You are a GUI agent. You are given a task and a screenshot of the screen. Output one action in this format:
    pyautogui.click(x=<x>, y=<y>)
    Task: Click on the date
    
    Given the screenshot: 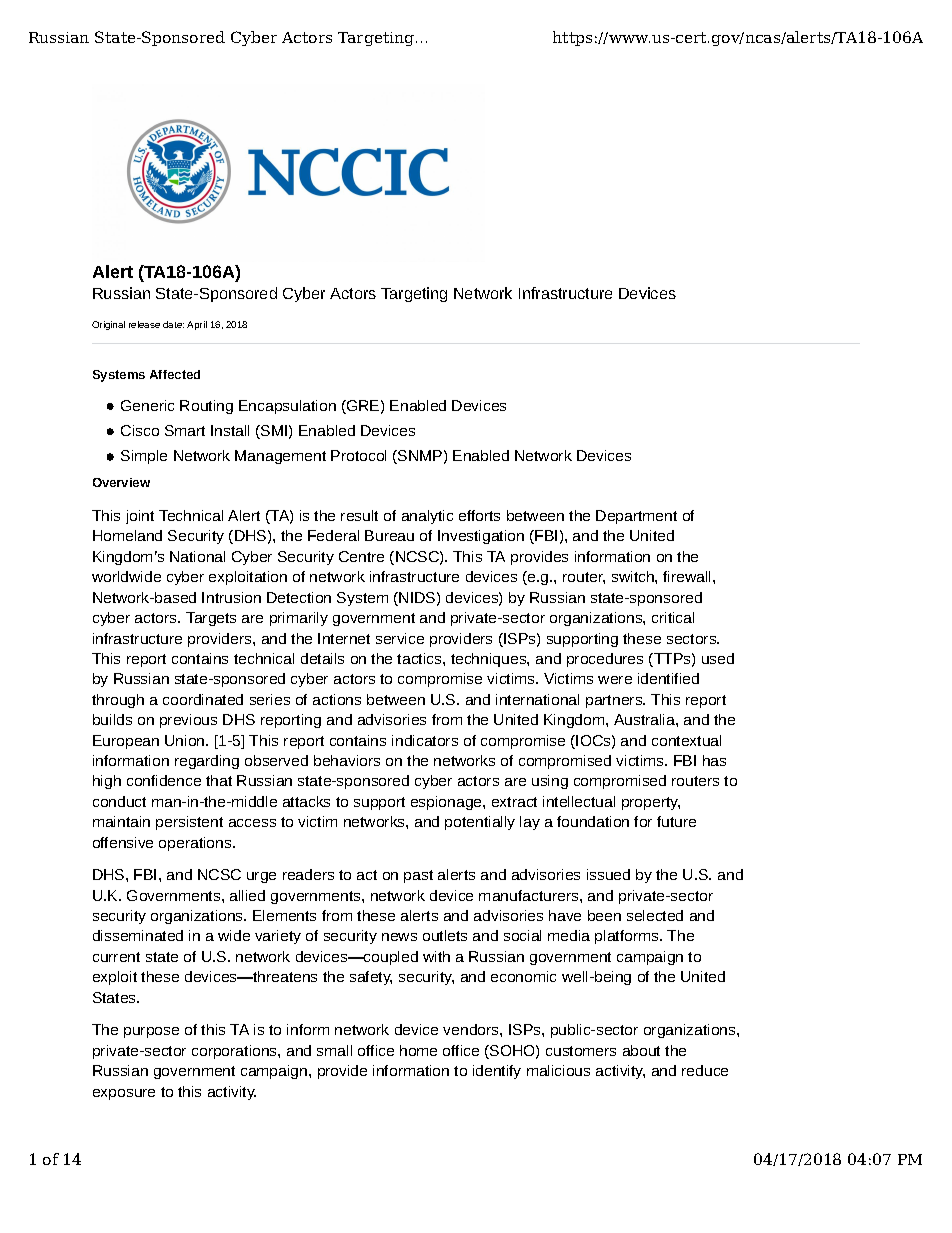 What is the action you would take?
    pyautogui.click(x=173, y=324)
